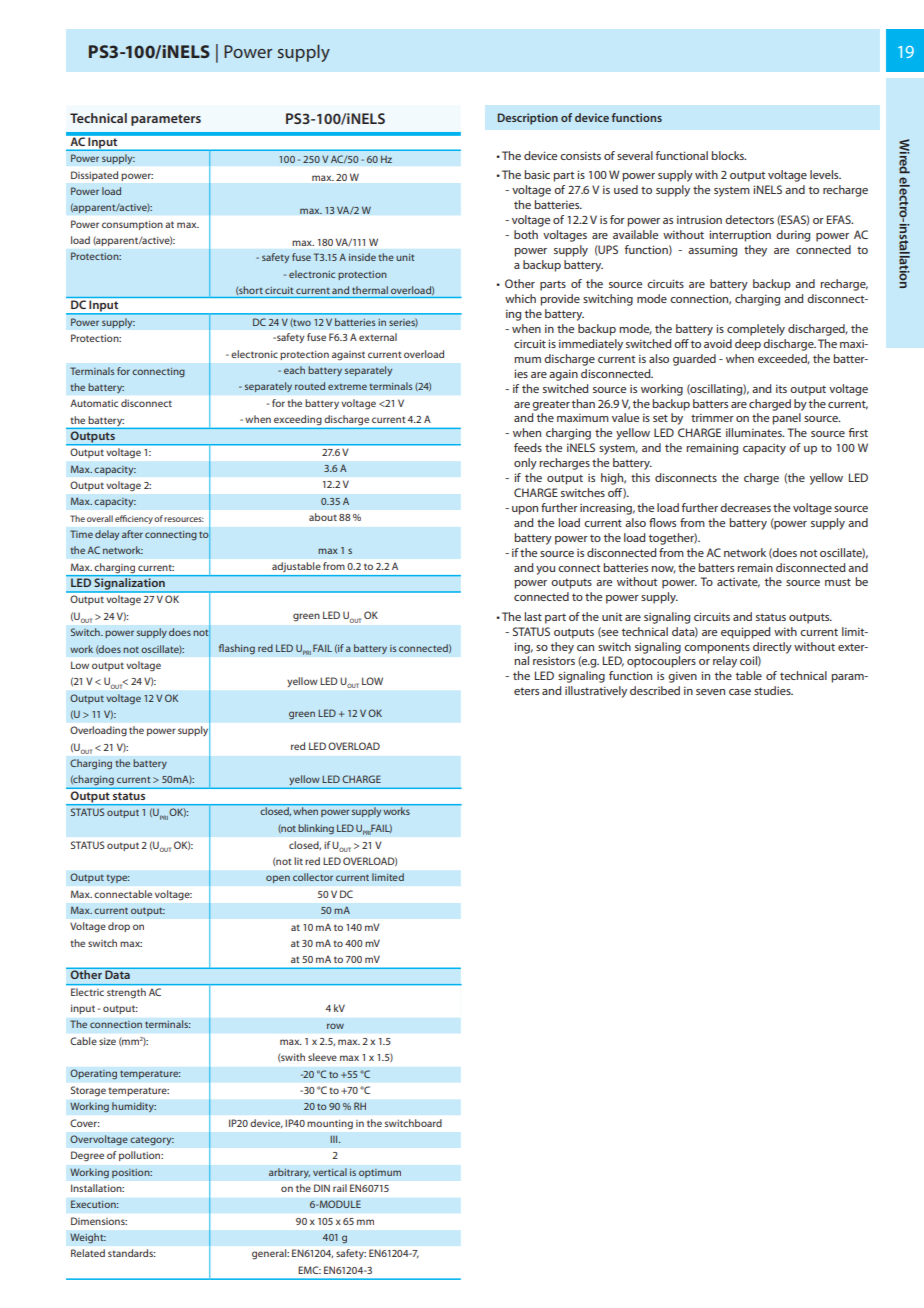 This document has width=924, height=1308. Describe the element at coordinates (132, 534) in the document. I see `after` at that location.
